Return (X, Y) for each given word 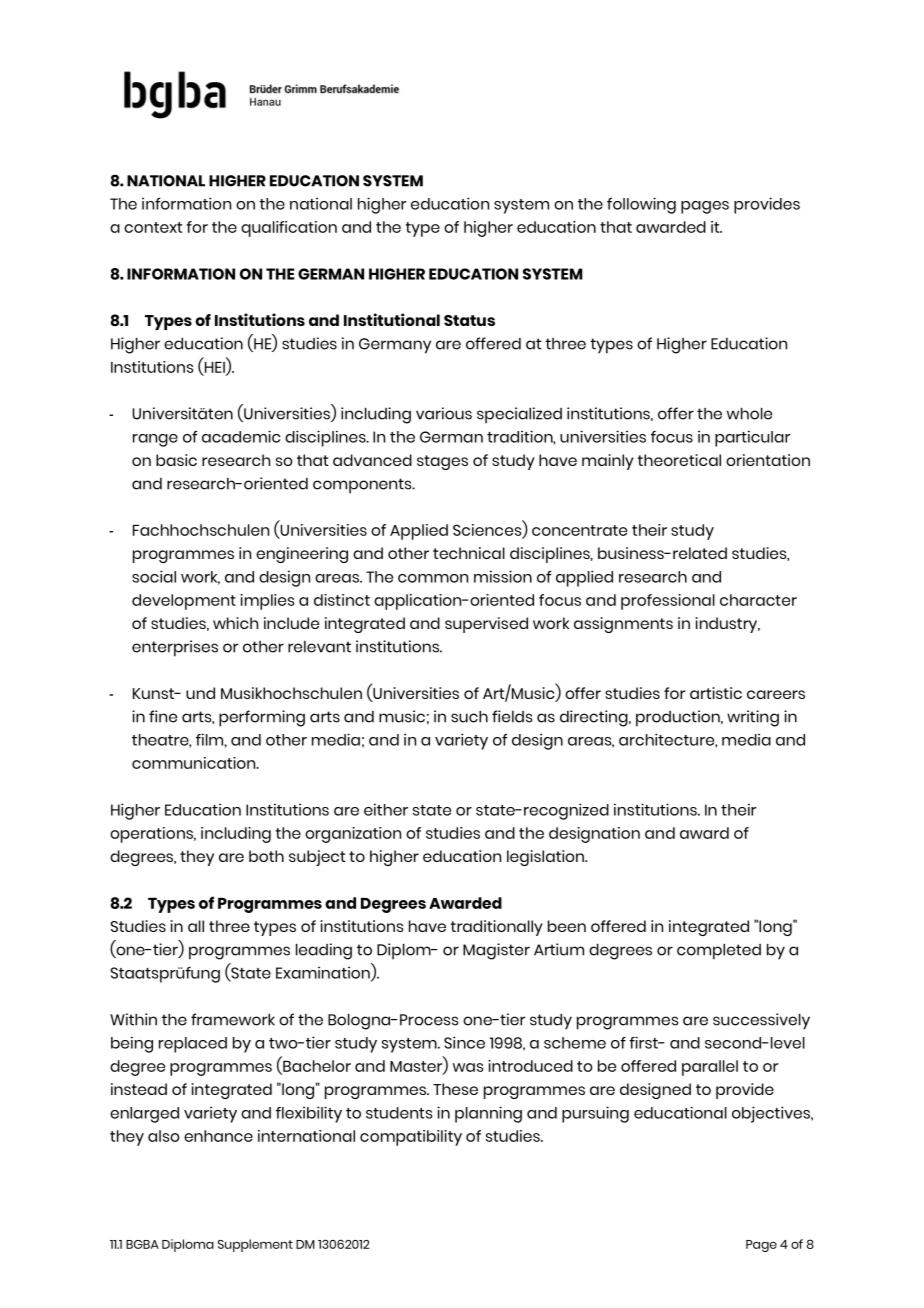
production (679, 718)
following (641, 205)
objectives (772, 1114)
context (153, 227)
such (469, 716)
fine (163, 716)
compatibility (411, 1138)
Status (469, 320)
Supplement (255, 1245)
